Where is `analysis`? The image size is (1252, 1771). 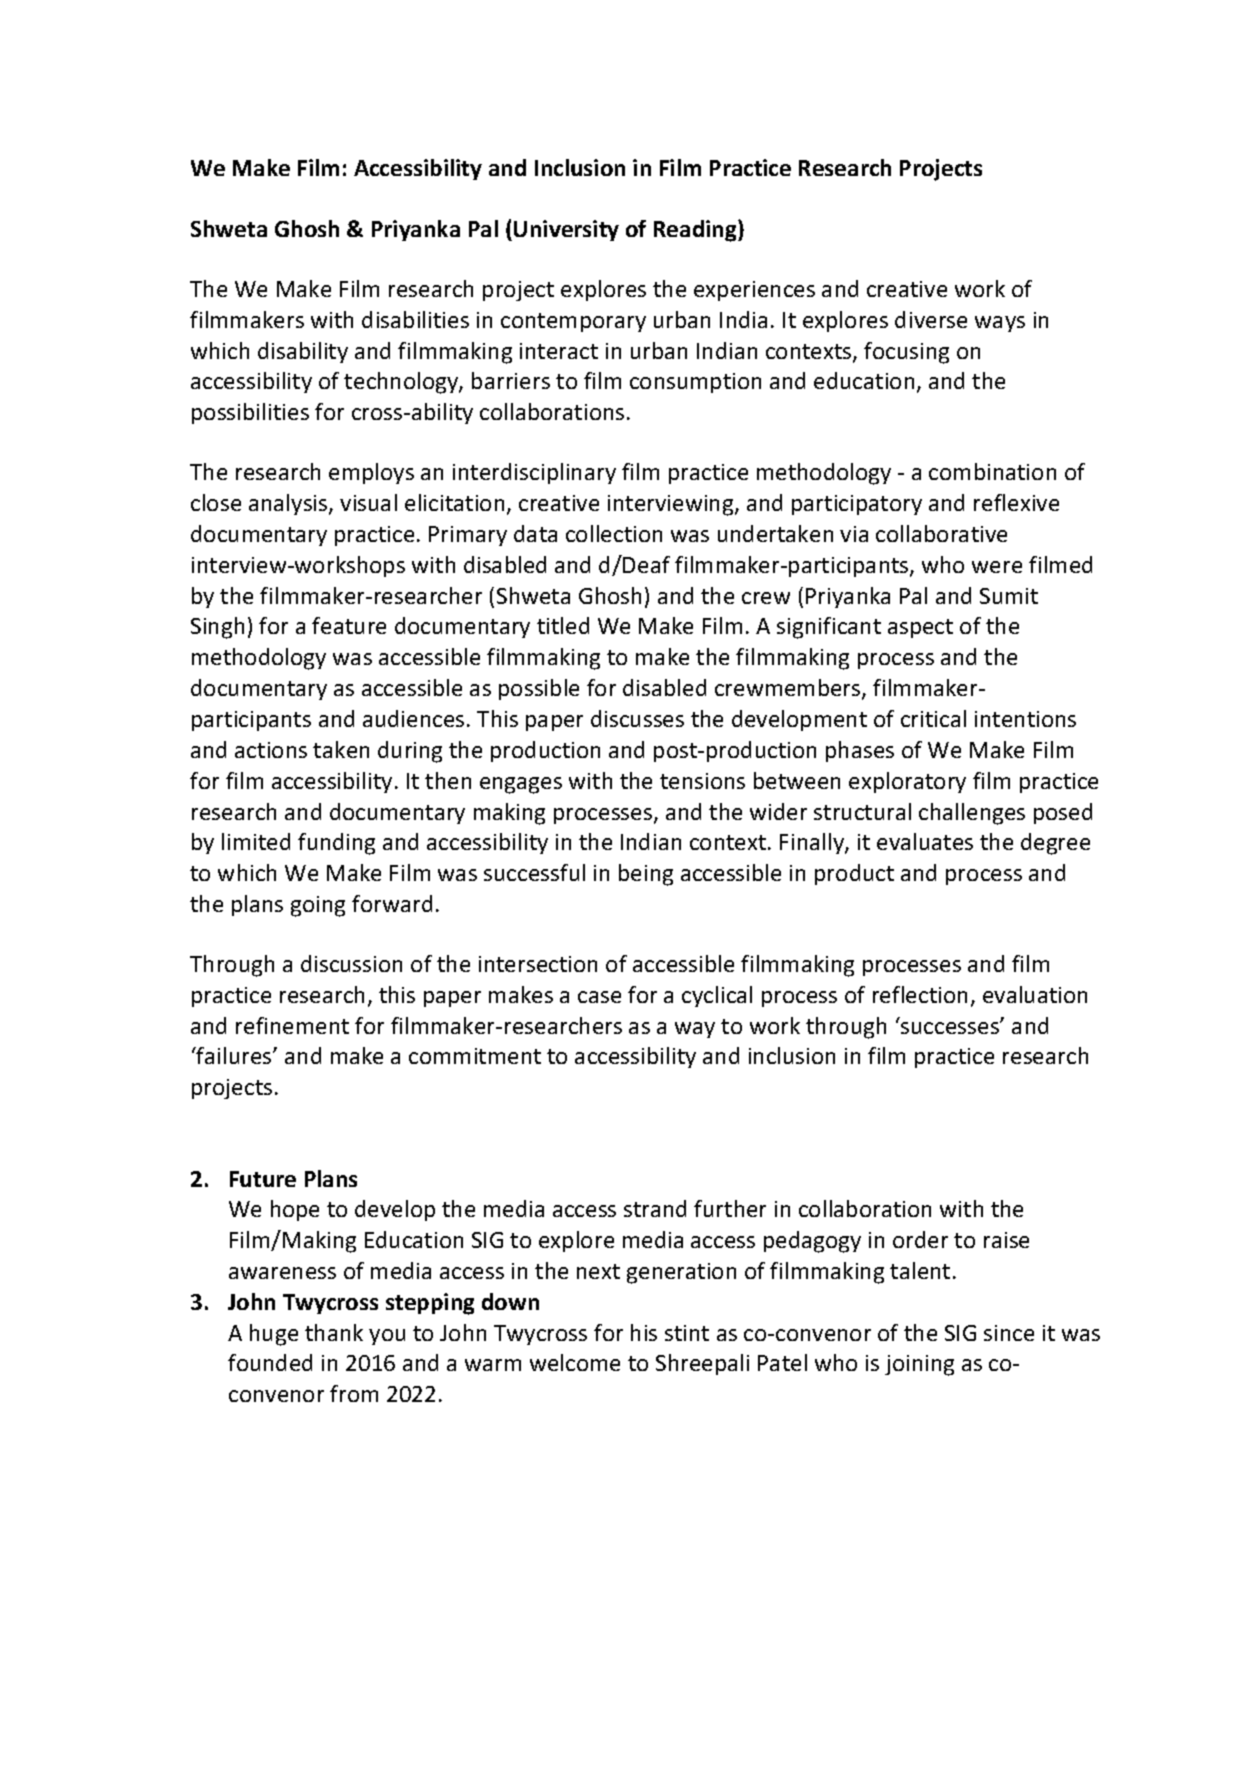 analysis is located at coordinates (289, 504).
